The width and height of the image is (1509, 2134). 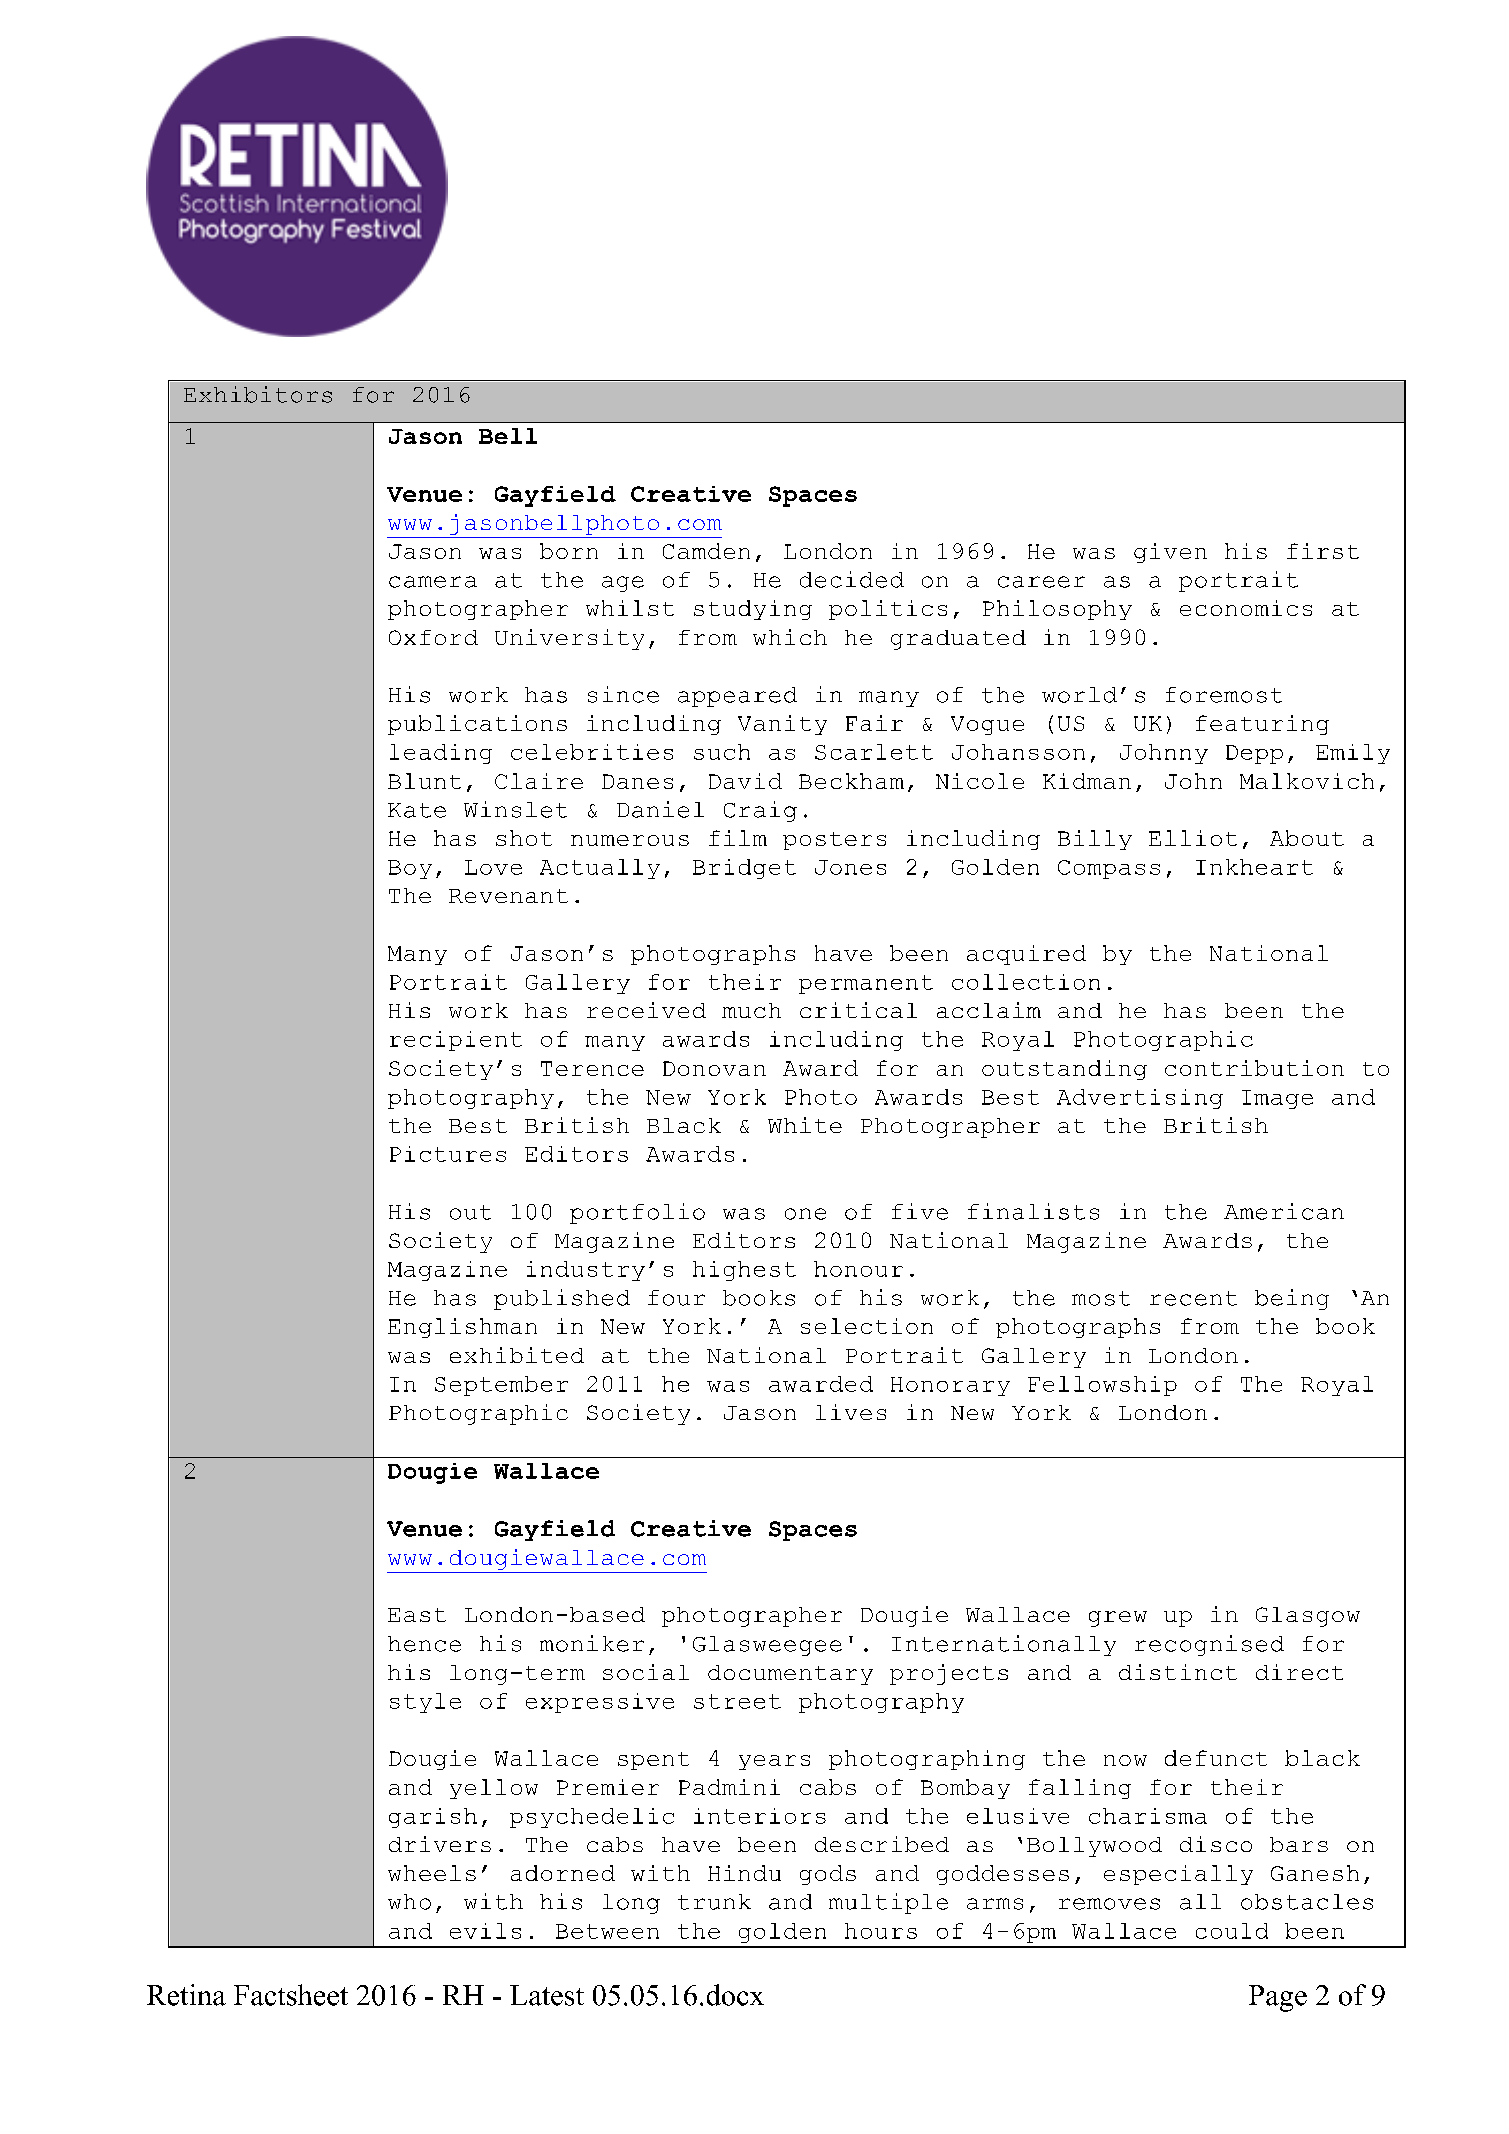 What do you see at coordinates (1232, 1931) in the image?
I see `could` at bounding box center [1232, 1931].
